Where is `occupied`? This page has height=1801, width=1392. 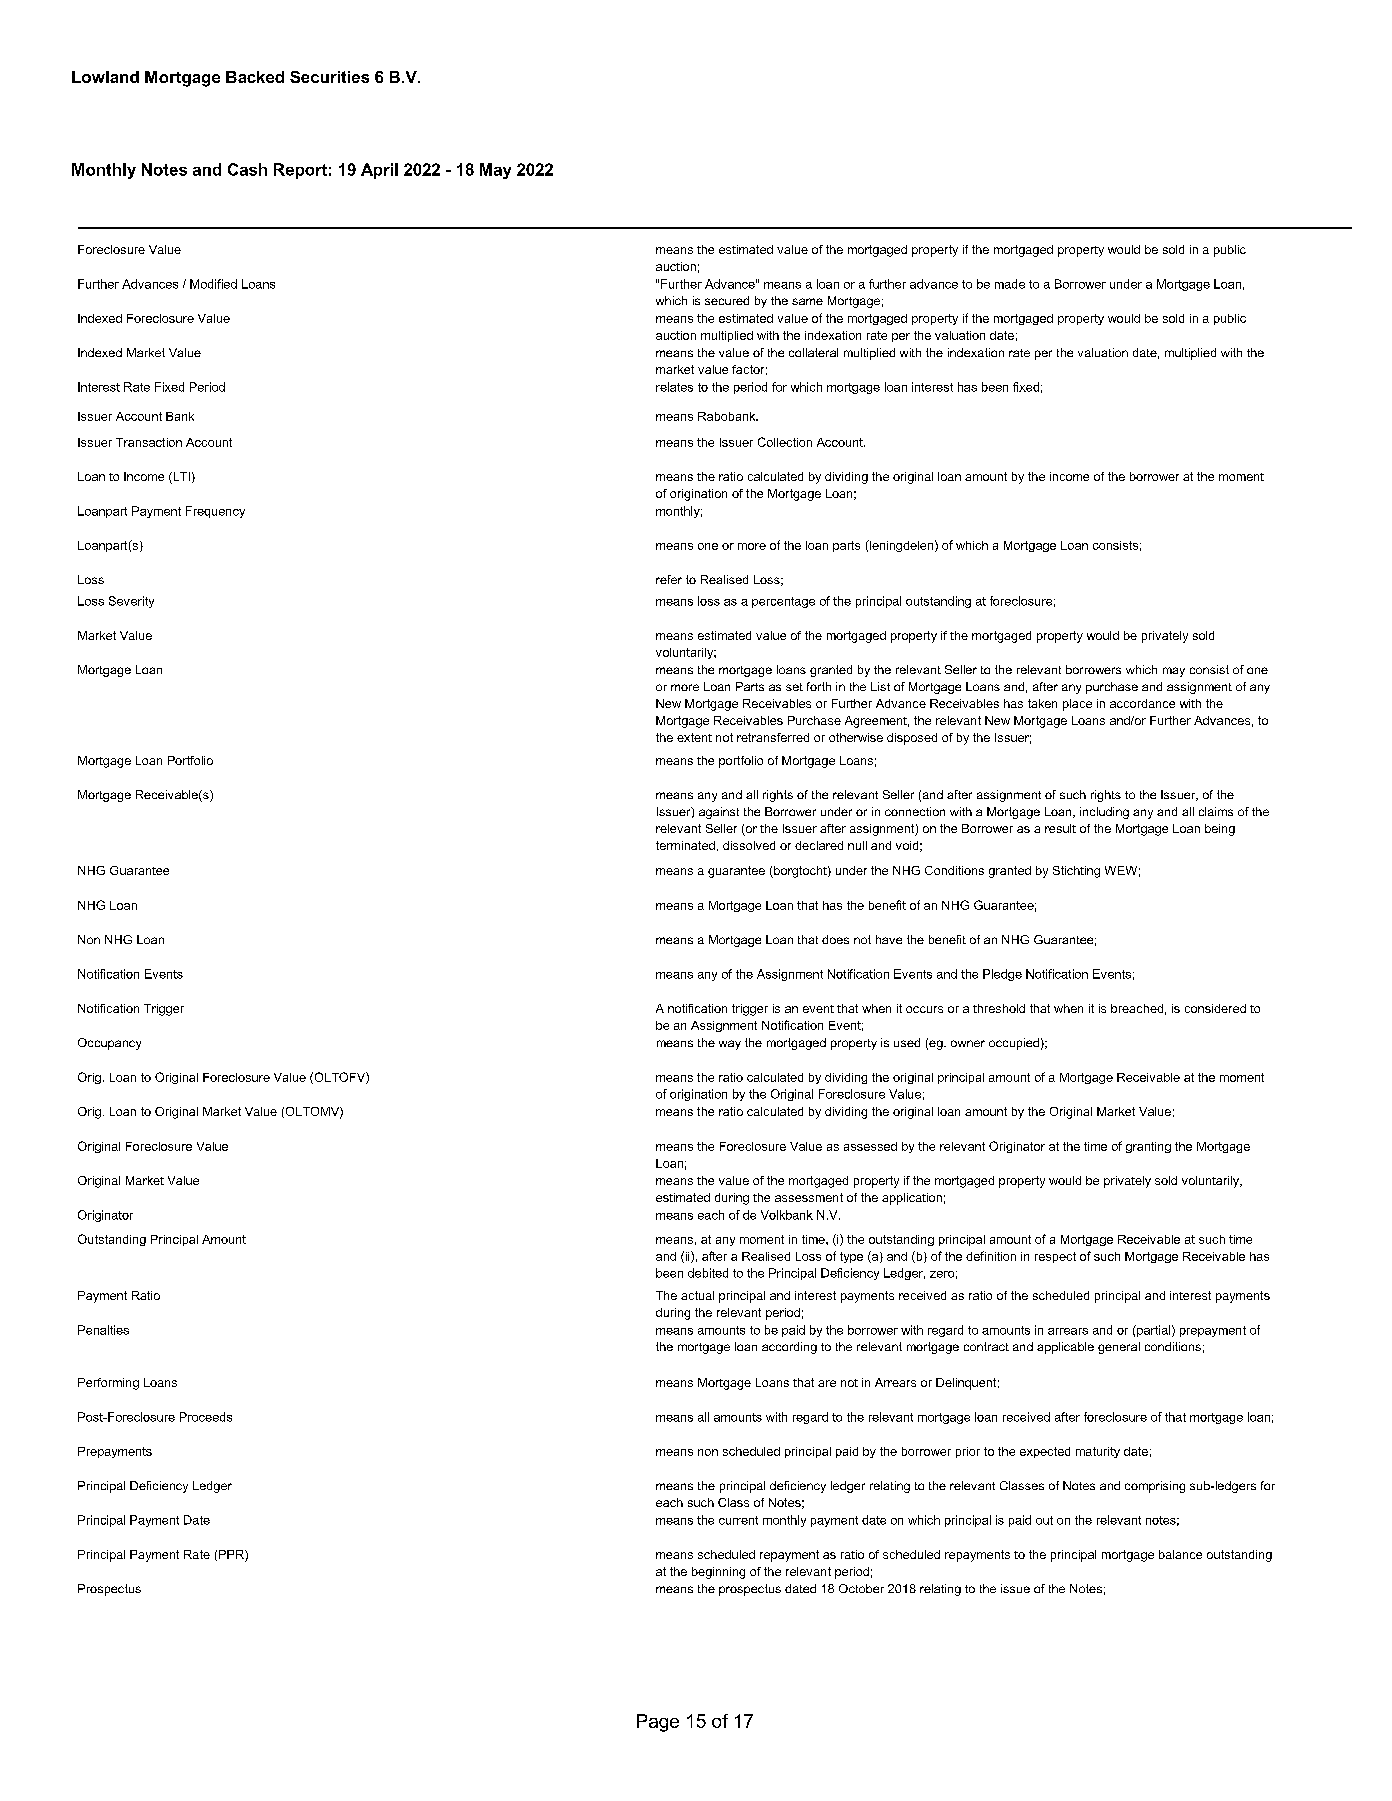 occupied is located at coordinates (1014, 1044).
